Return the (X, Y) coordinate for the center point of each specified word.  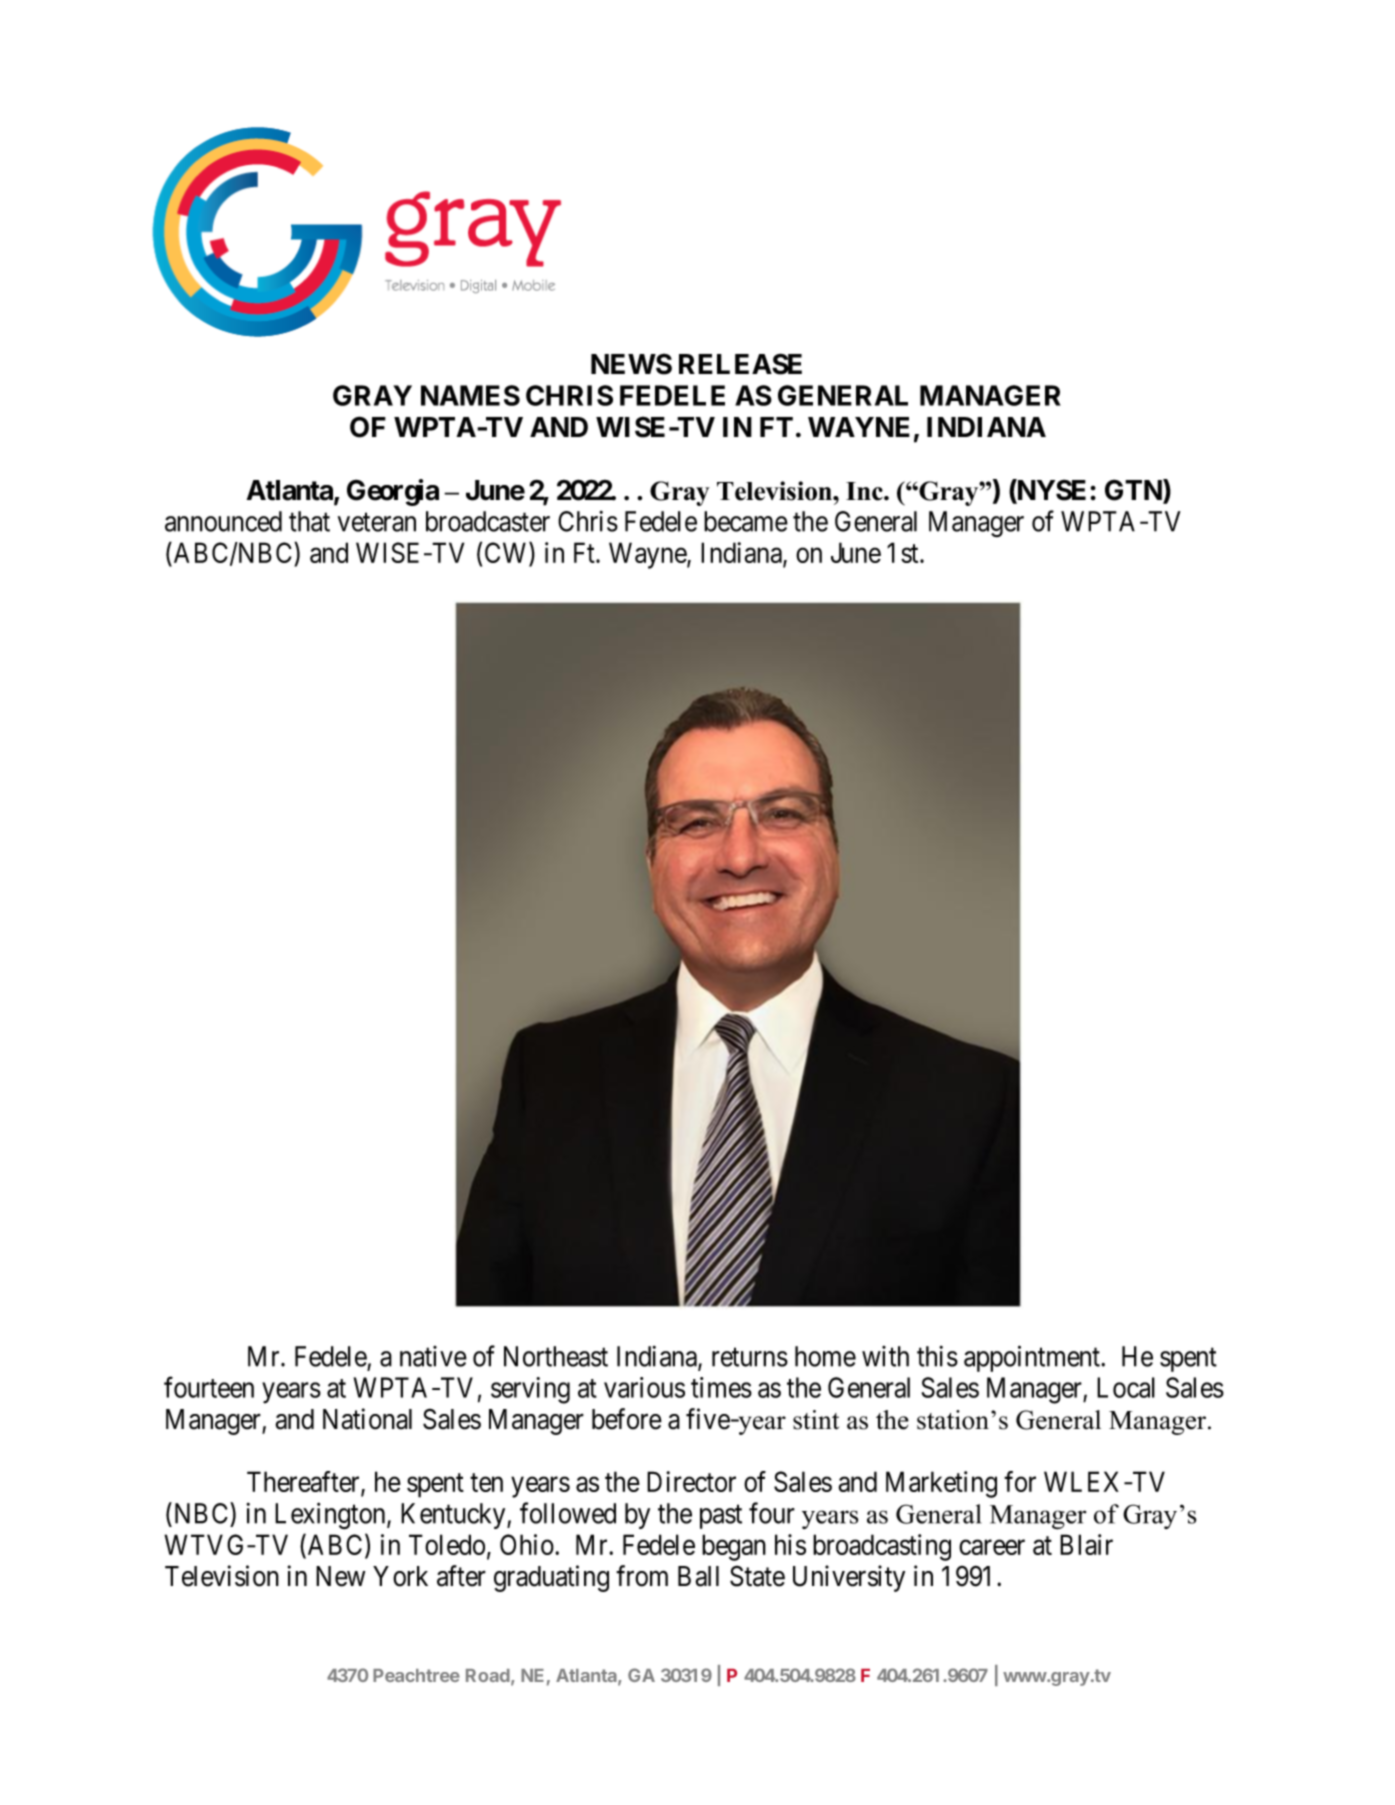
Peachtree (416, 1675)
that (309, 521)
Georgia (393, 492)
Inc (865, 491)
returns (750, 1357)
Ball (698, 1576)
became (746, 521)
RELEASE (740, 364)
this (937, 1356)
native (433, 1356)
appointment (1033, 1358)
